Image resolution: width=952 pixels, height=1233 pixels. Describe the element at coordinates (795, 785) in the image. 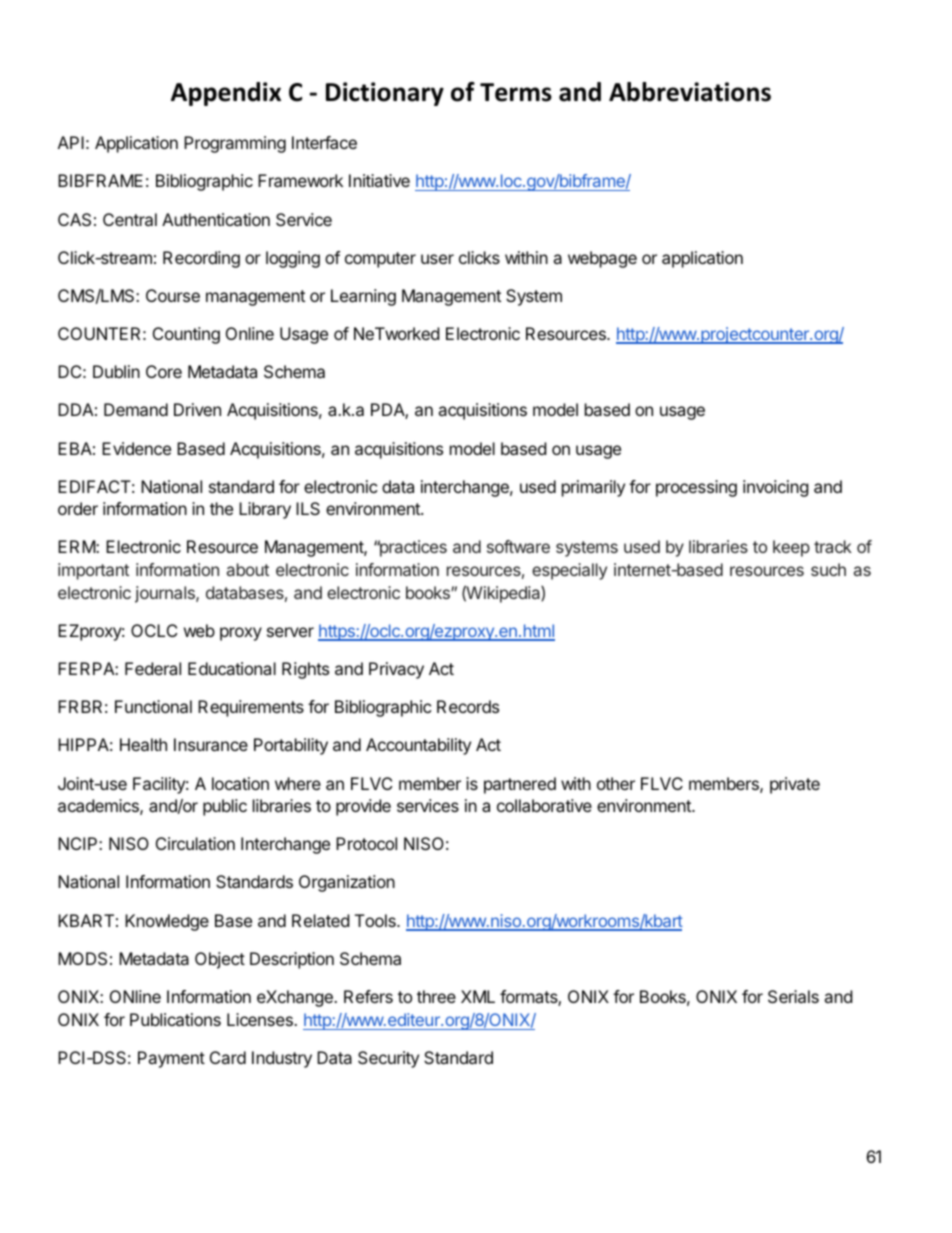

I see `private` at that location.
